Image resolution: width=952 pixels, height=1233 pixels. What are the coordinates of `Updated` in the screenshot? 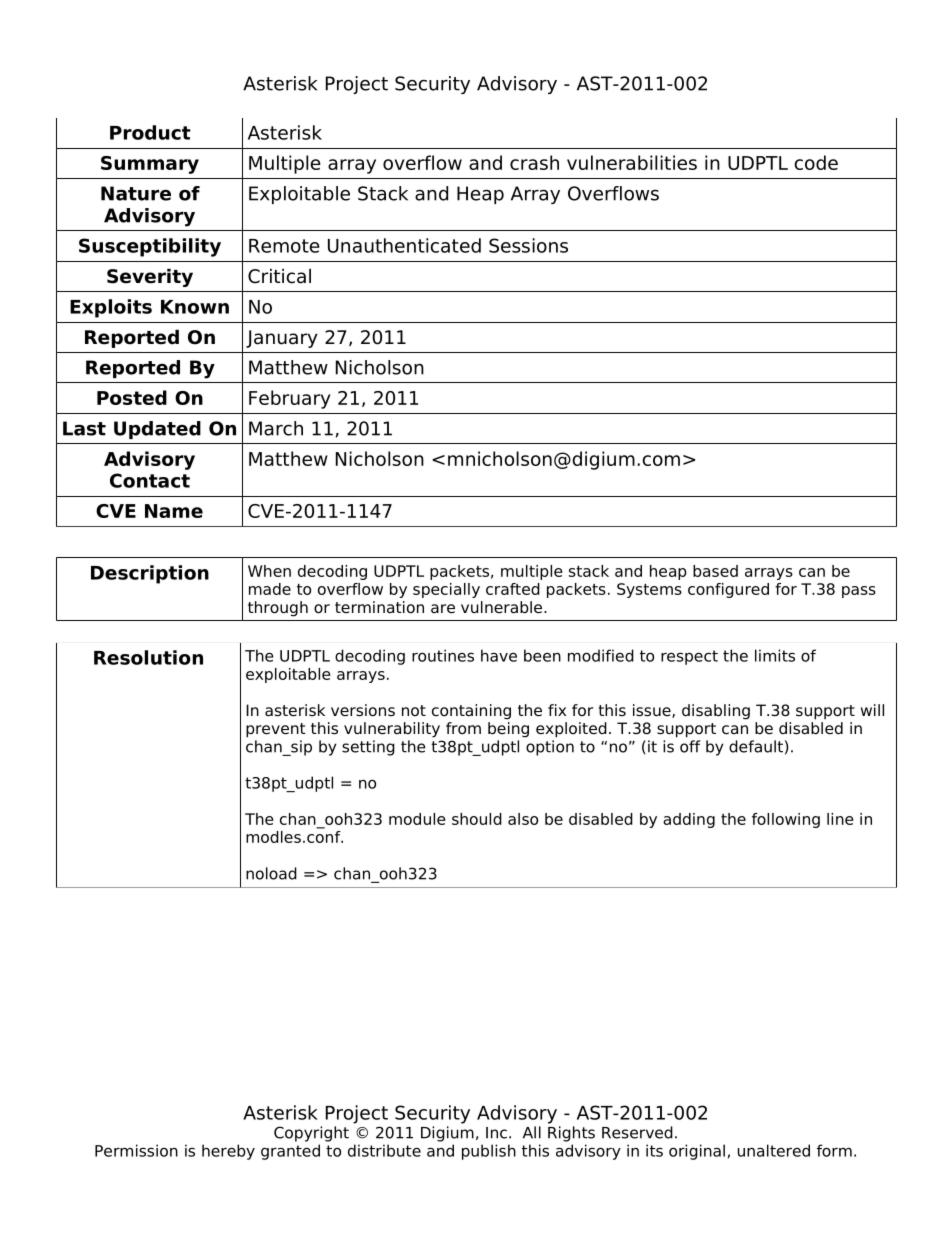 It's located at (157, 430).
